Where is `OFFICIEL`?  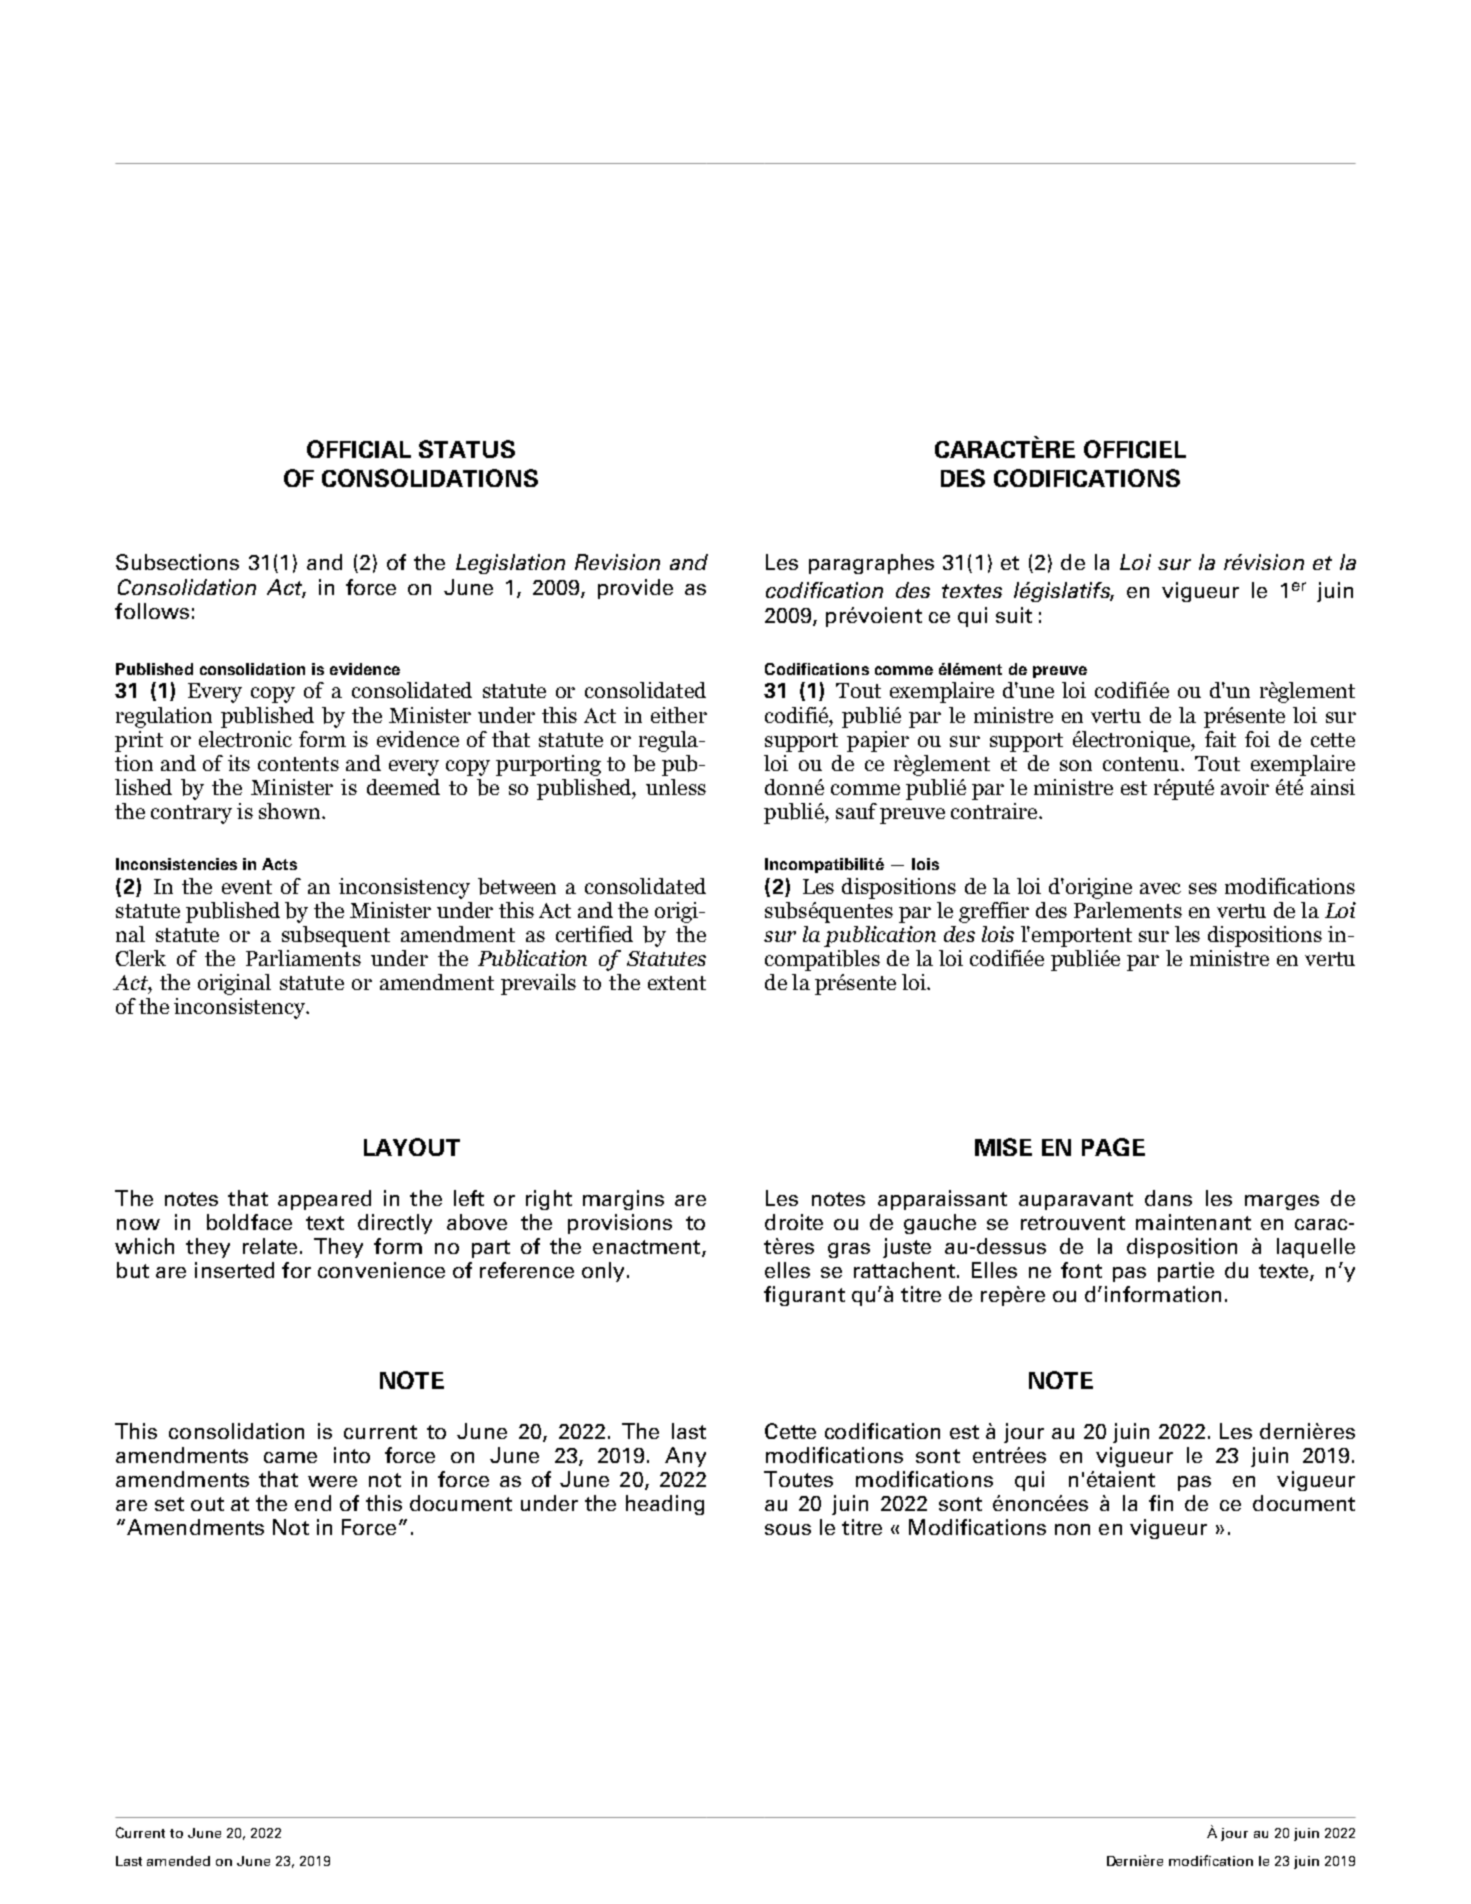
OFFICIEL is located at coordinates (1135, 449).
